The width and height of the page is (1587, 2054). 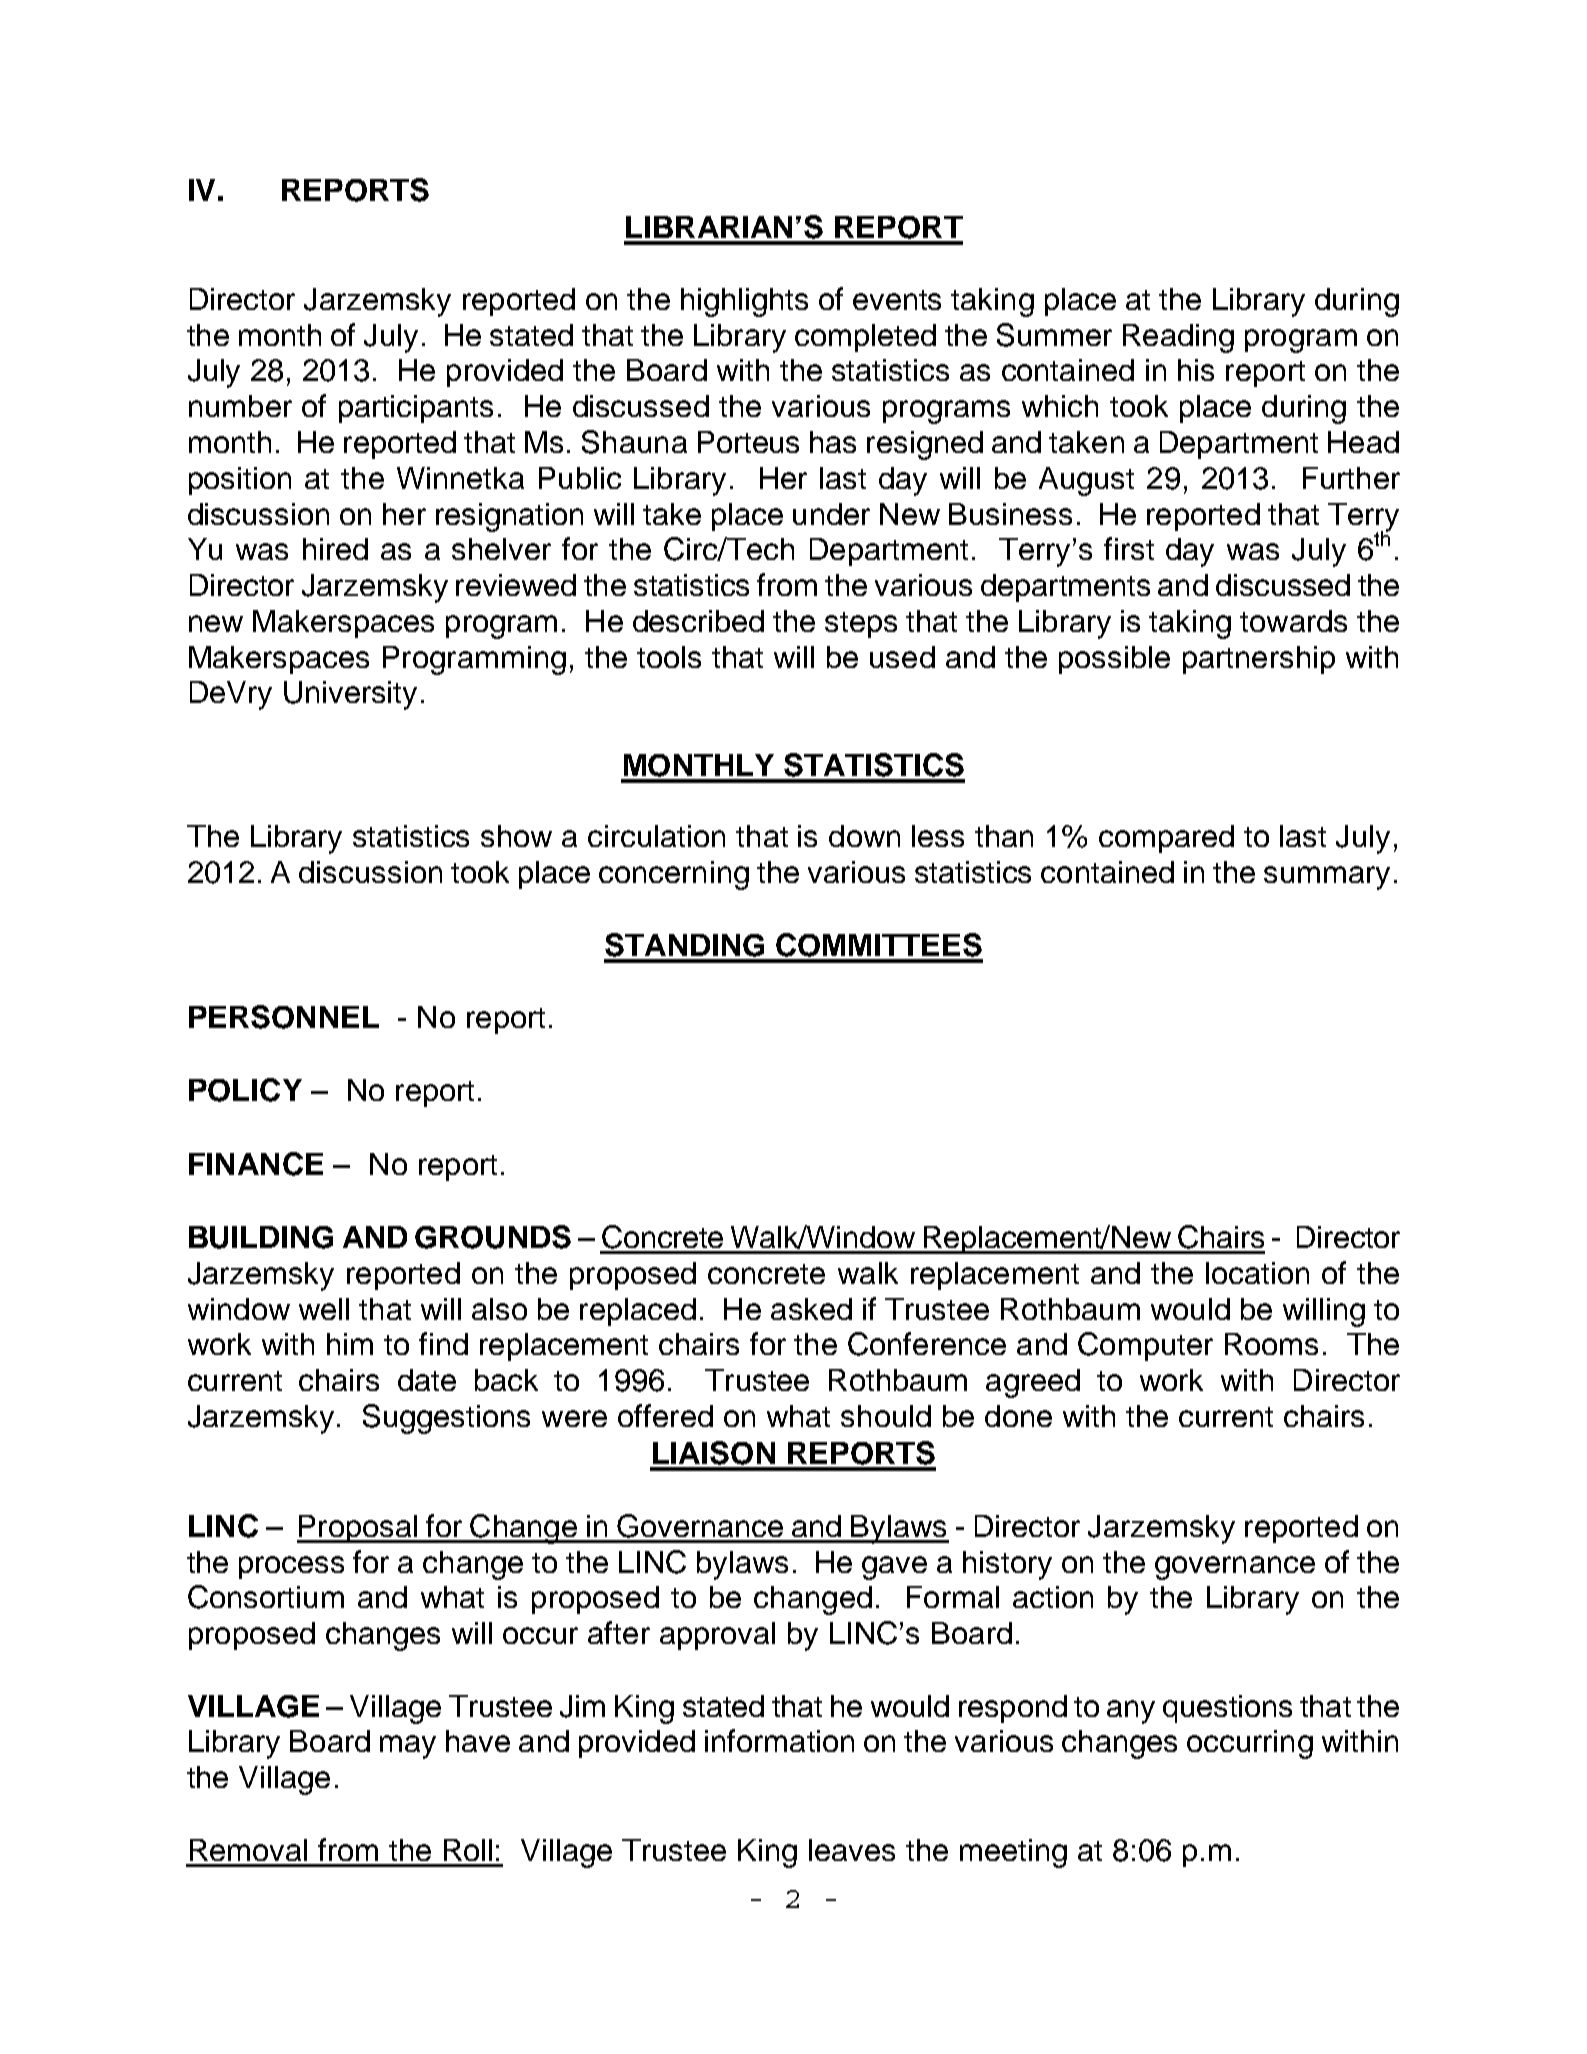 What do you see at coordinates (865, 338) in the page?
I see `completed` at bounding box center [865, 338].
